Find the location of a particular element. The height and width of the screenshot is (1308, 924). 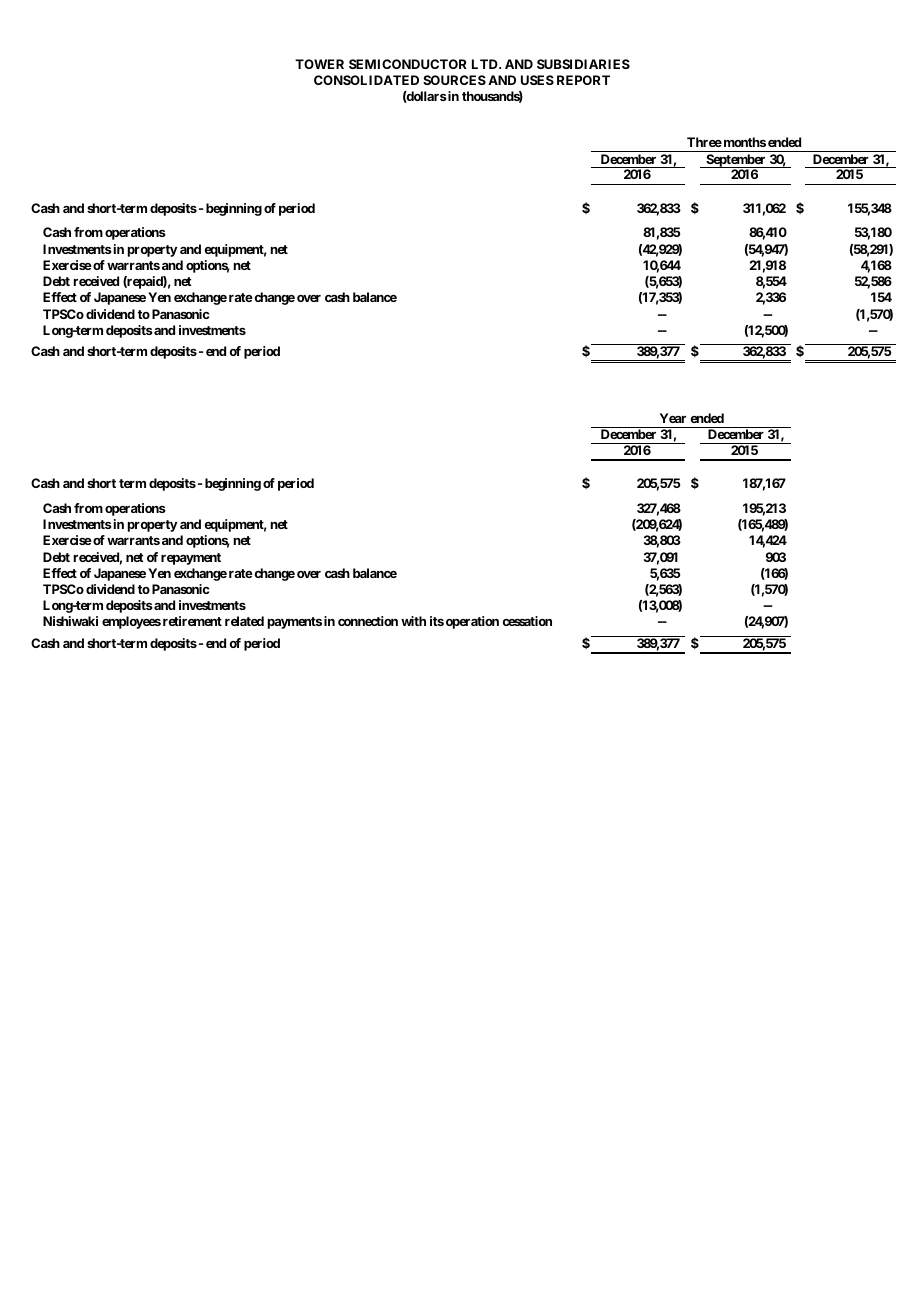

USES is located at coordinates (537, 80).
